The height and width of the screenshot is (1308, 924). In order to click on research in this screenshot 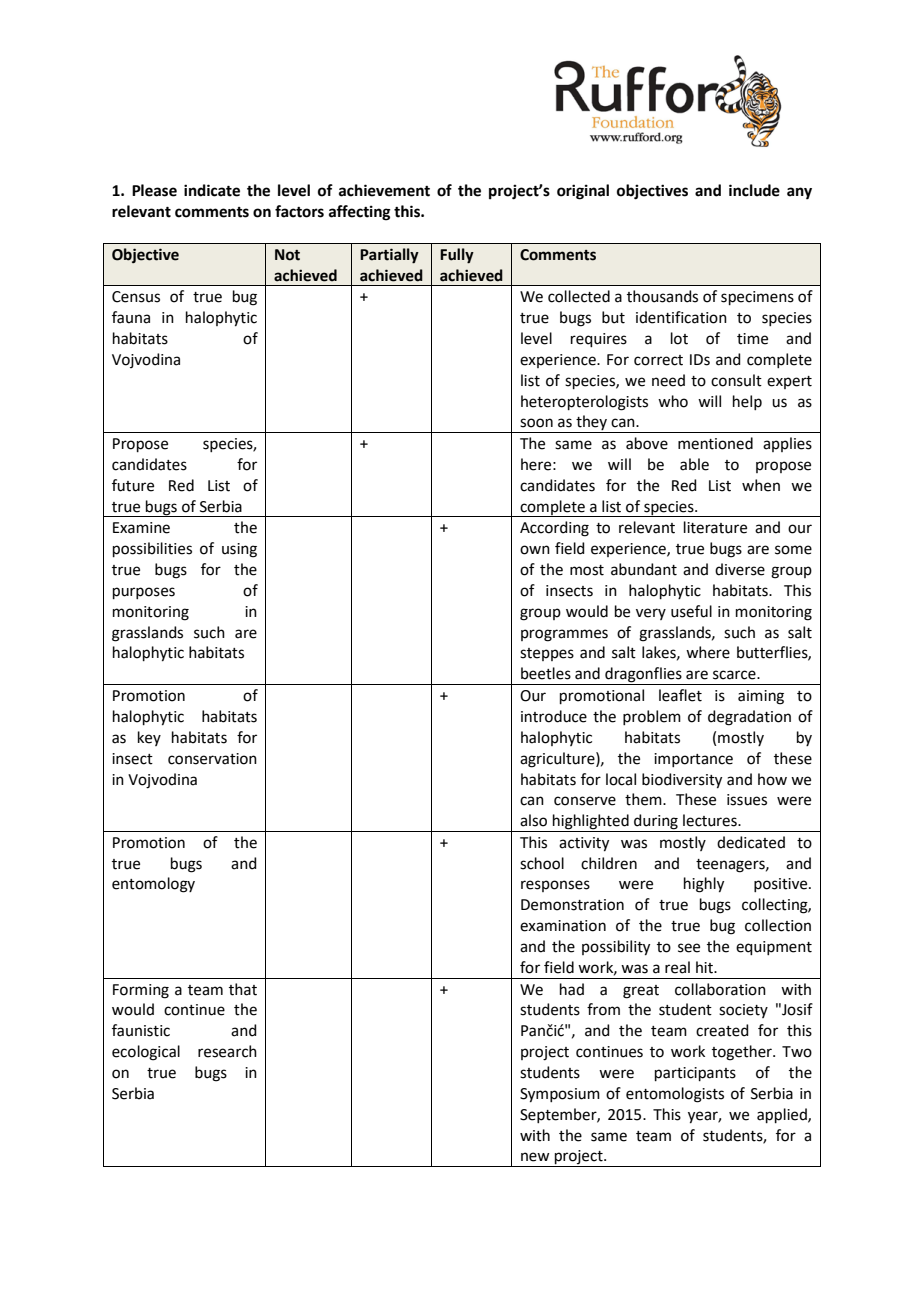, I will do `click(227, 1051)`.
